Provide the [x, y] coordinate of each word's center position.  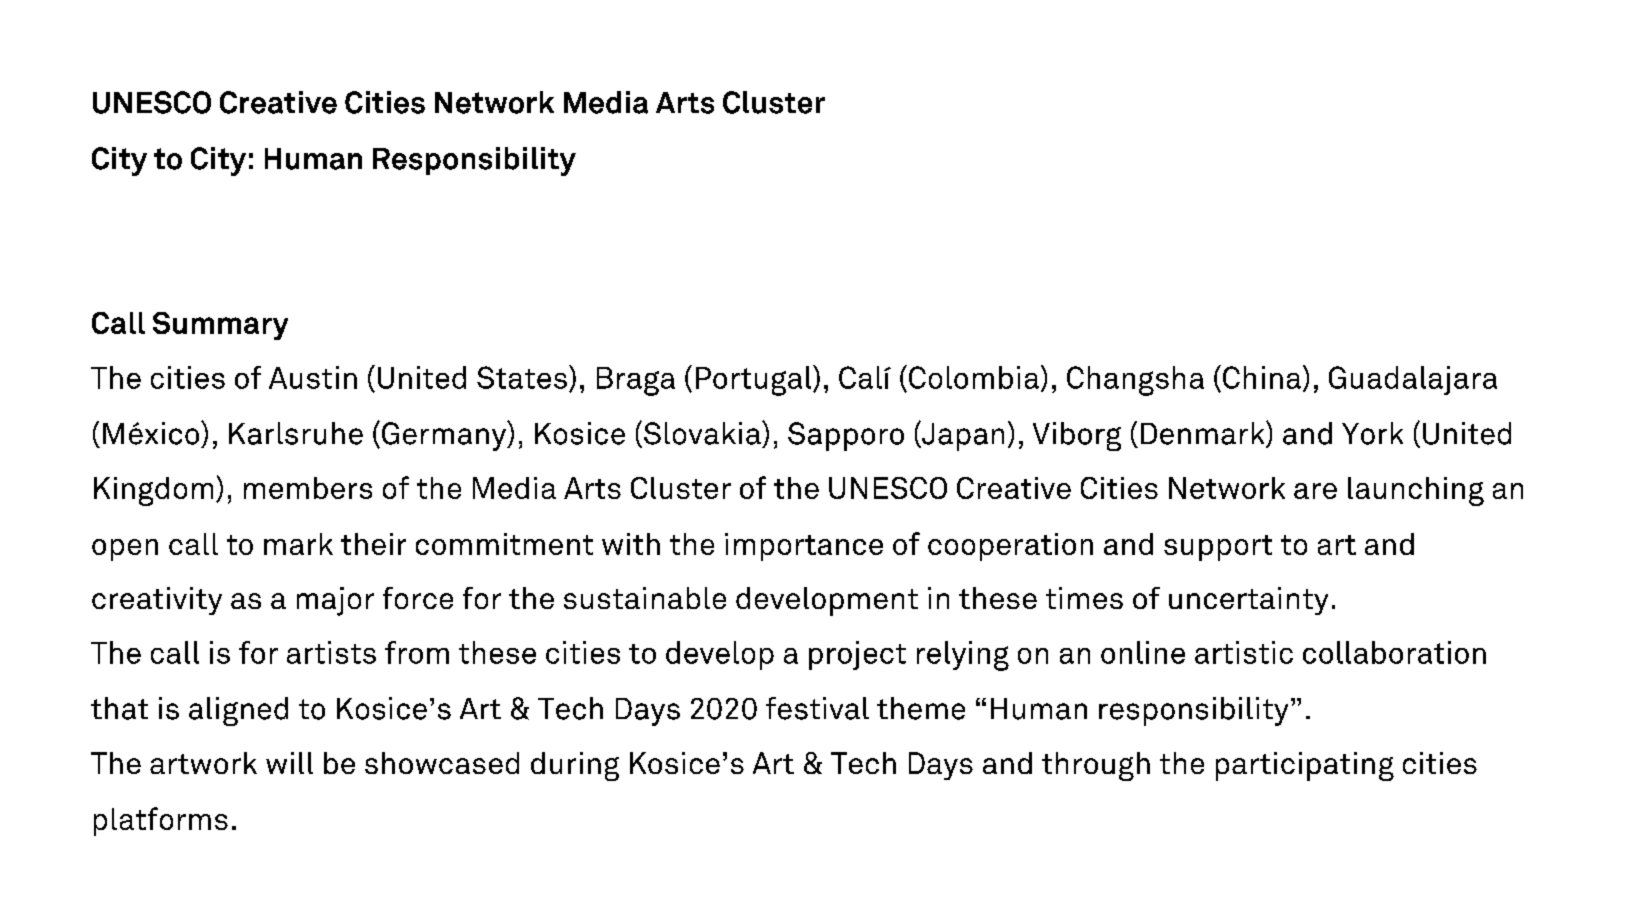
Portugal [755, 380]
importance [804, 547]
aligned [238, 711]
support [1218, 548]
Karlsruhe [296, 433]
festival [817, 708]
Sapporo [846, 436]
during [575, 766]
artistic [1244, 652]
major [335, 601]
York [1372, 433]
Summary [220, 326]
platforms [161, 821]
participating [1305, 766]
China [1262, 377]
